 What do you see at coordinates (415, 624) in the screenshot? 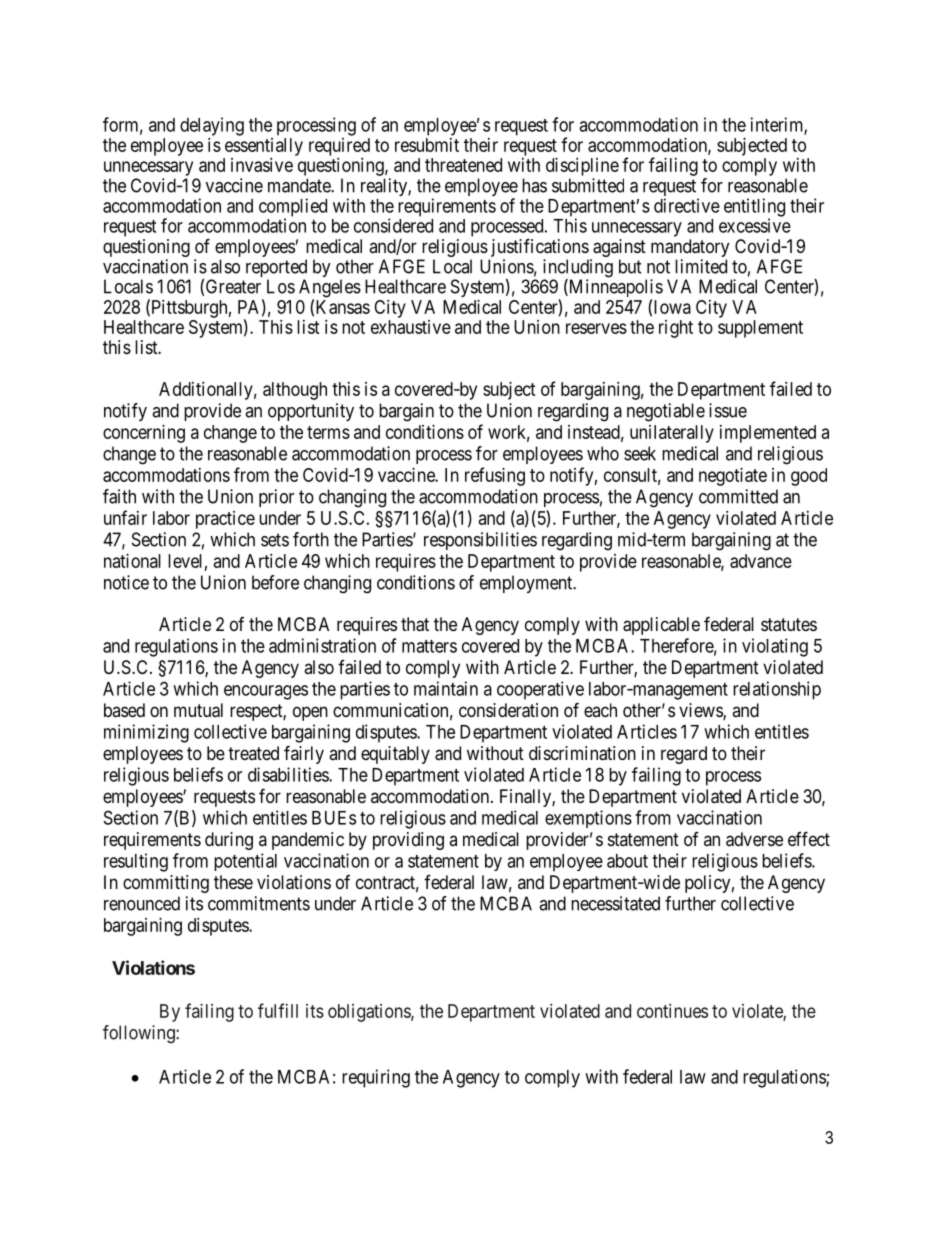
I see `that` at bounding box center [415, 624].
